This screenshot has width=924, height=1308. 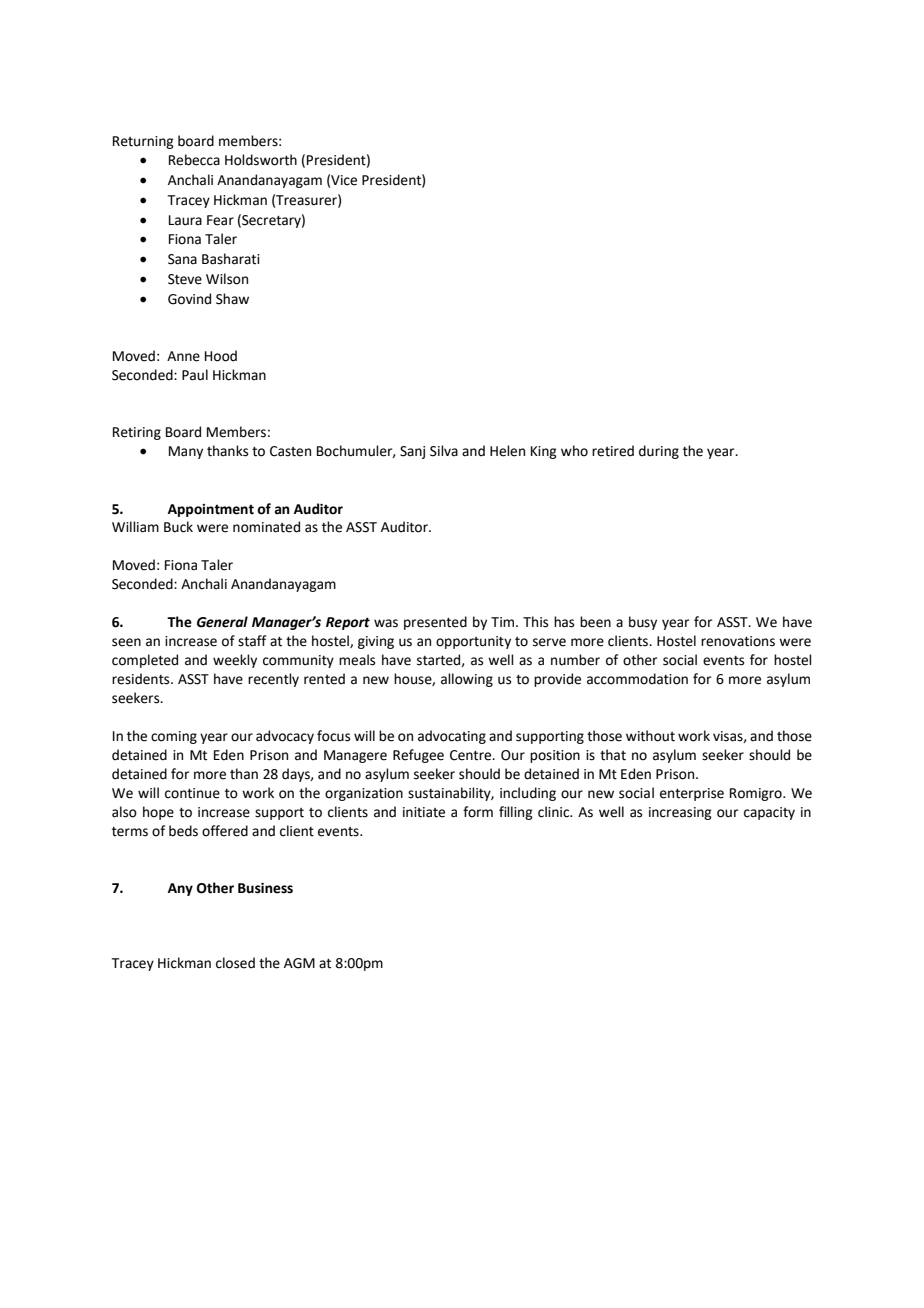 I want to click on accommodation, so click(x=637, y=679).
